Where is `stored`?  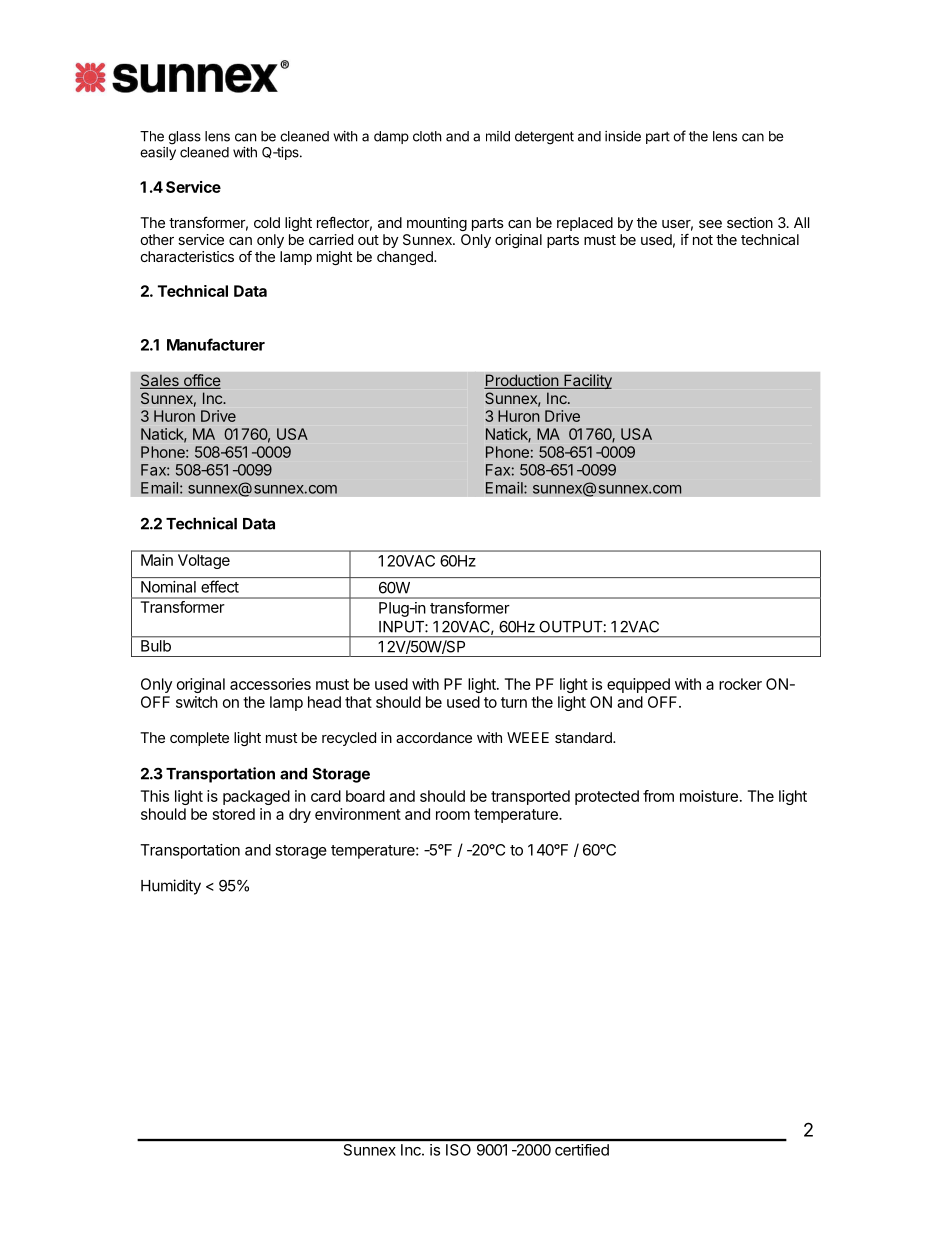
stored is located at coordinates (234, 814).
